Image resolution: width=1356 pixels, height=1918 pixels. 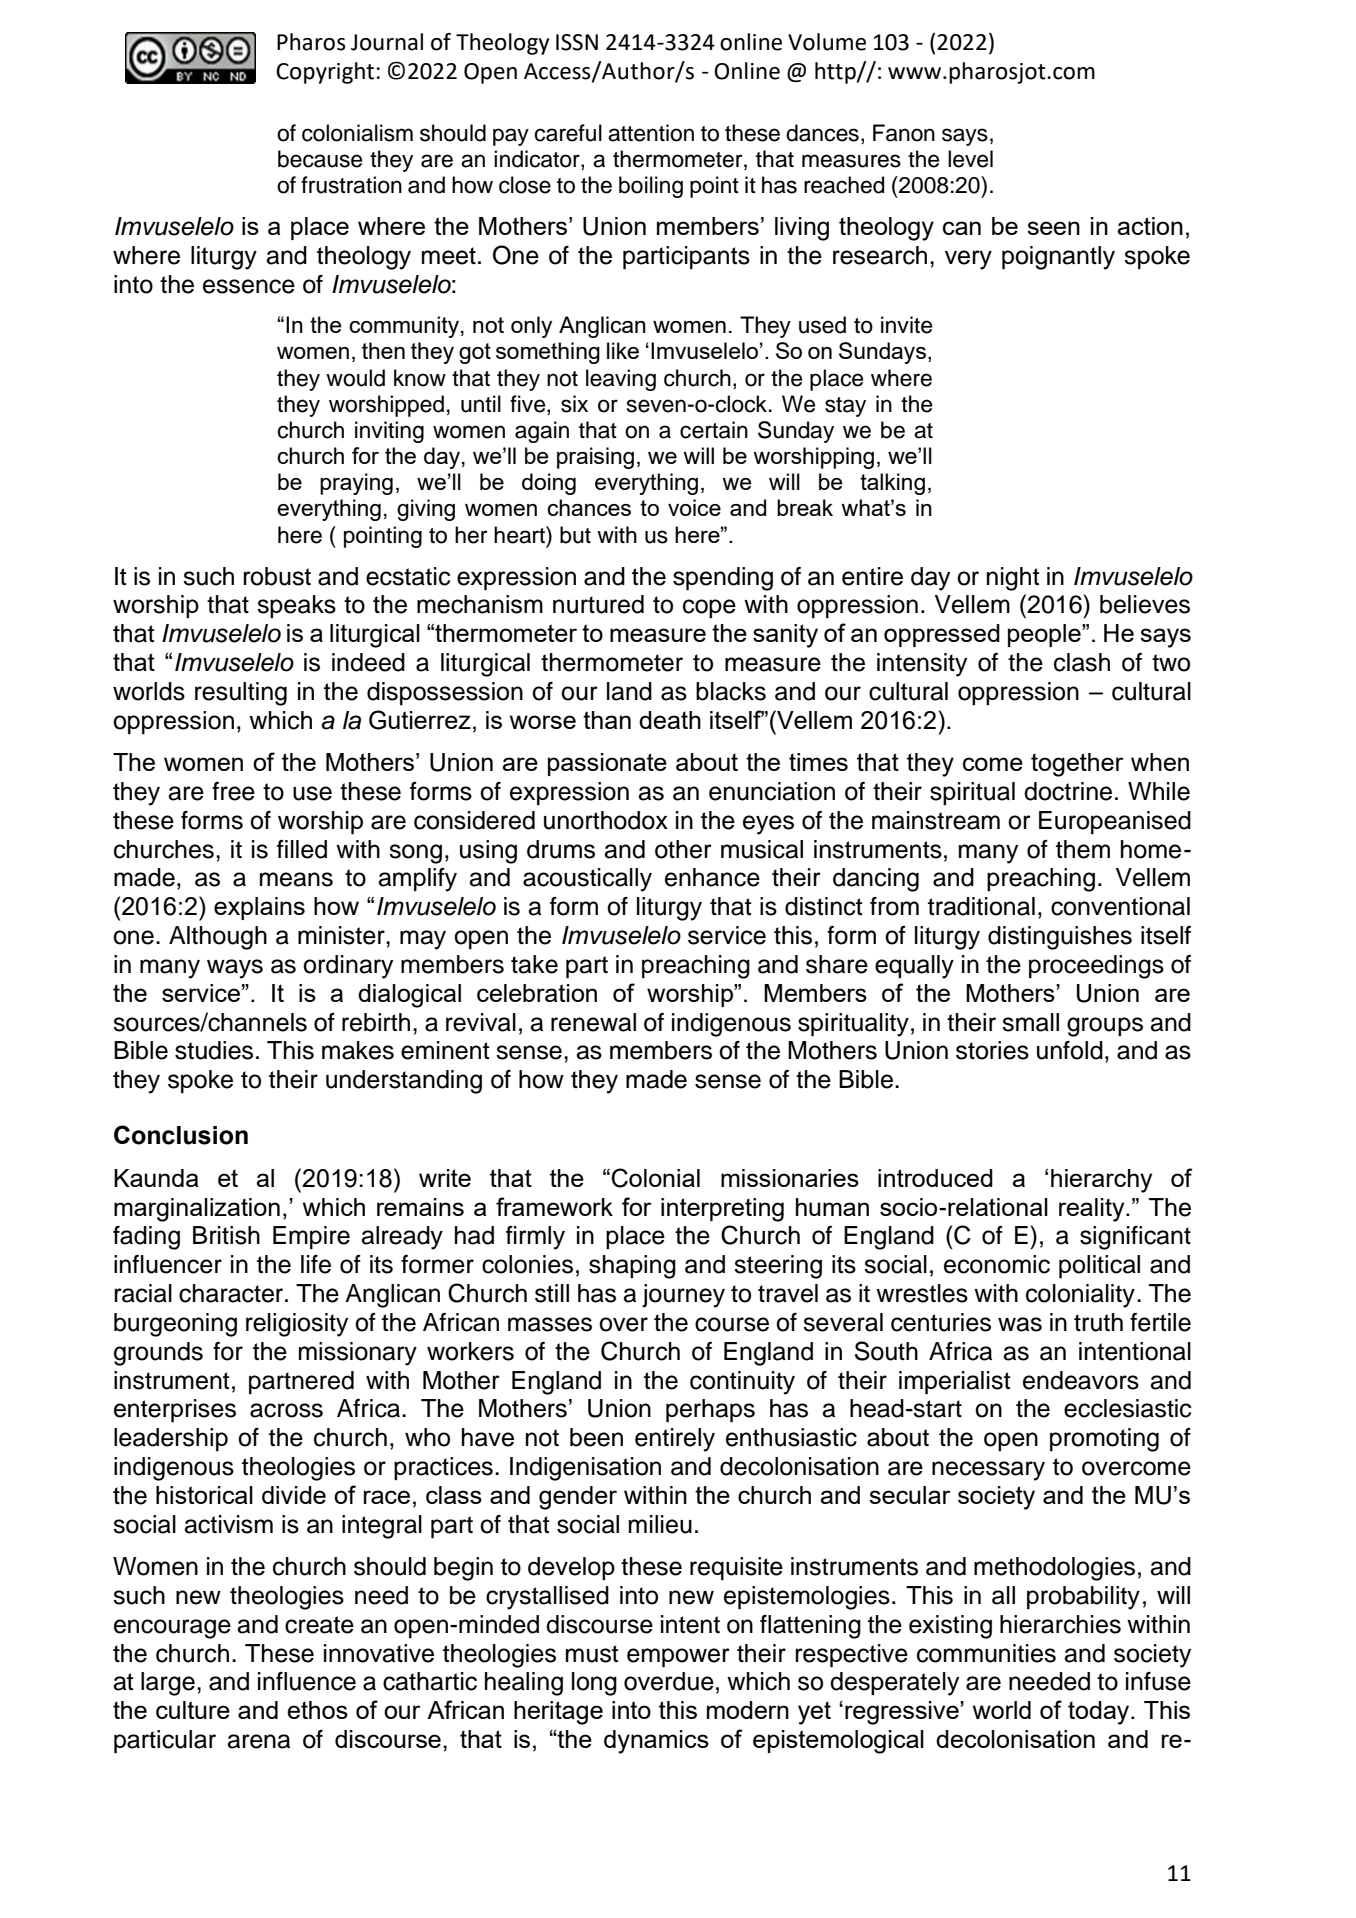 What do you see at coordinates (694, 507) in the page?
I see `voice` at bounding box center [694, 507].
